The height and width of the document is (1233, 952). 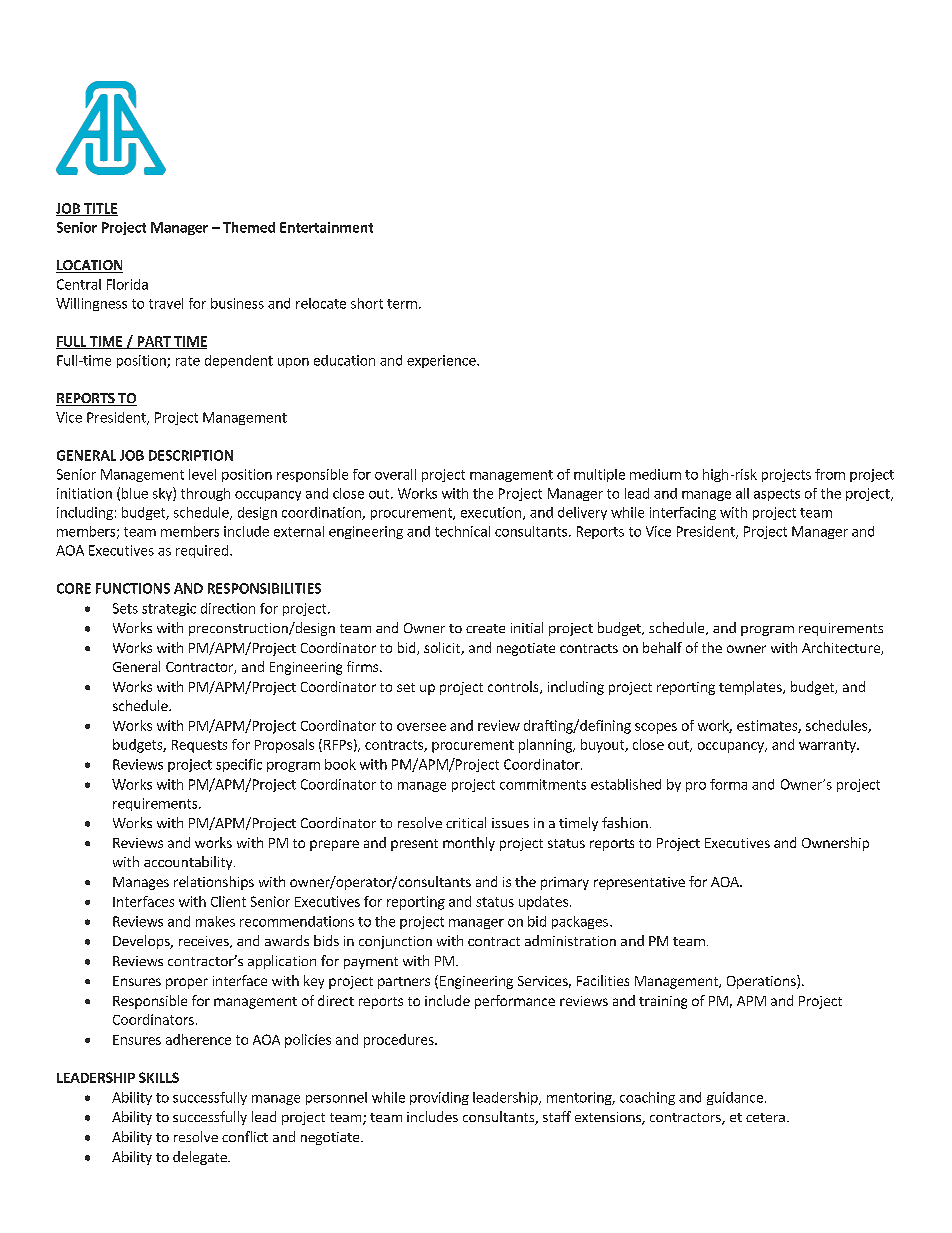 I want to click on DESCRIPTION, so click(x=191, y=455).
